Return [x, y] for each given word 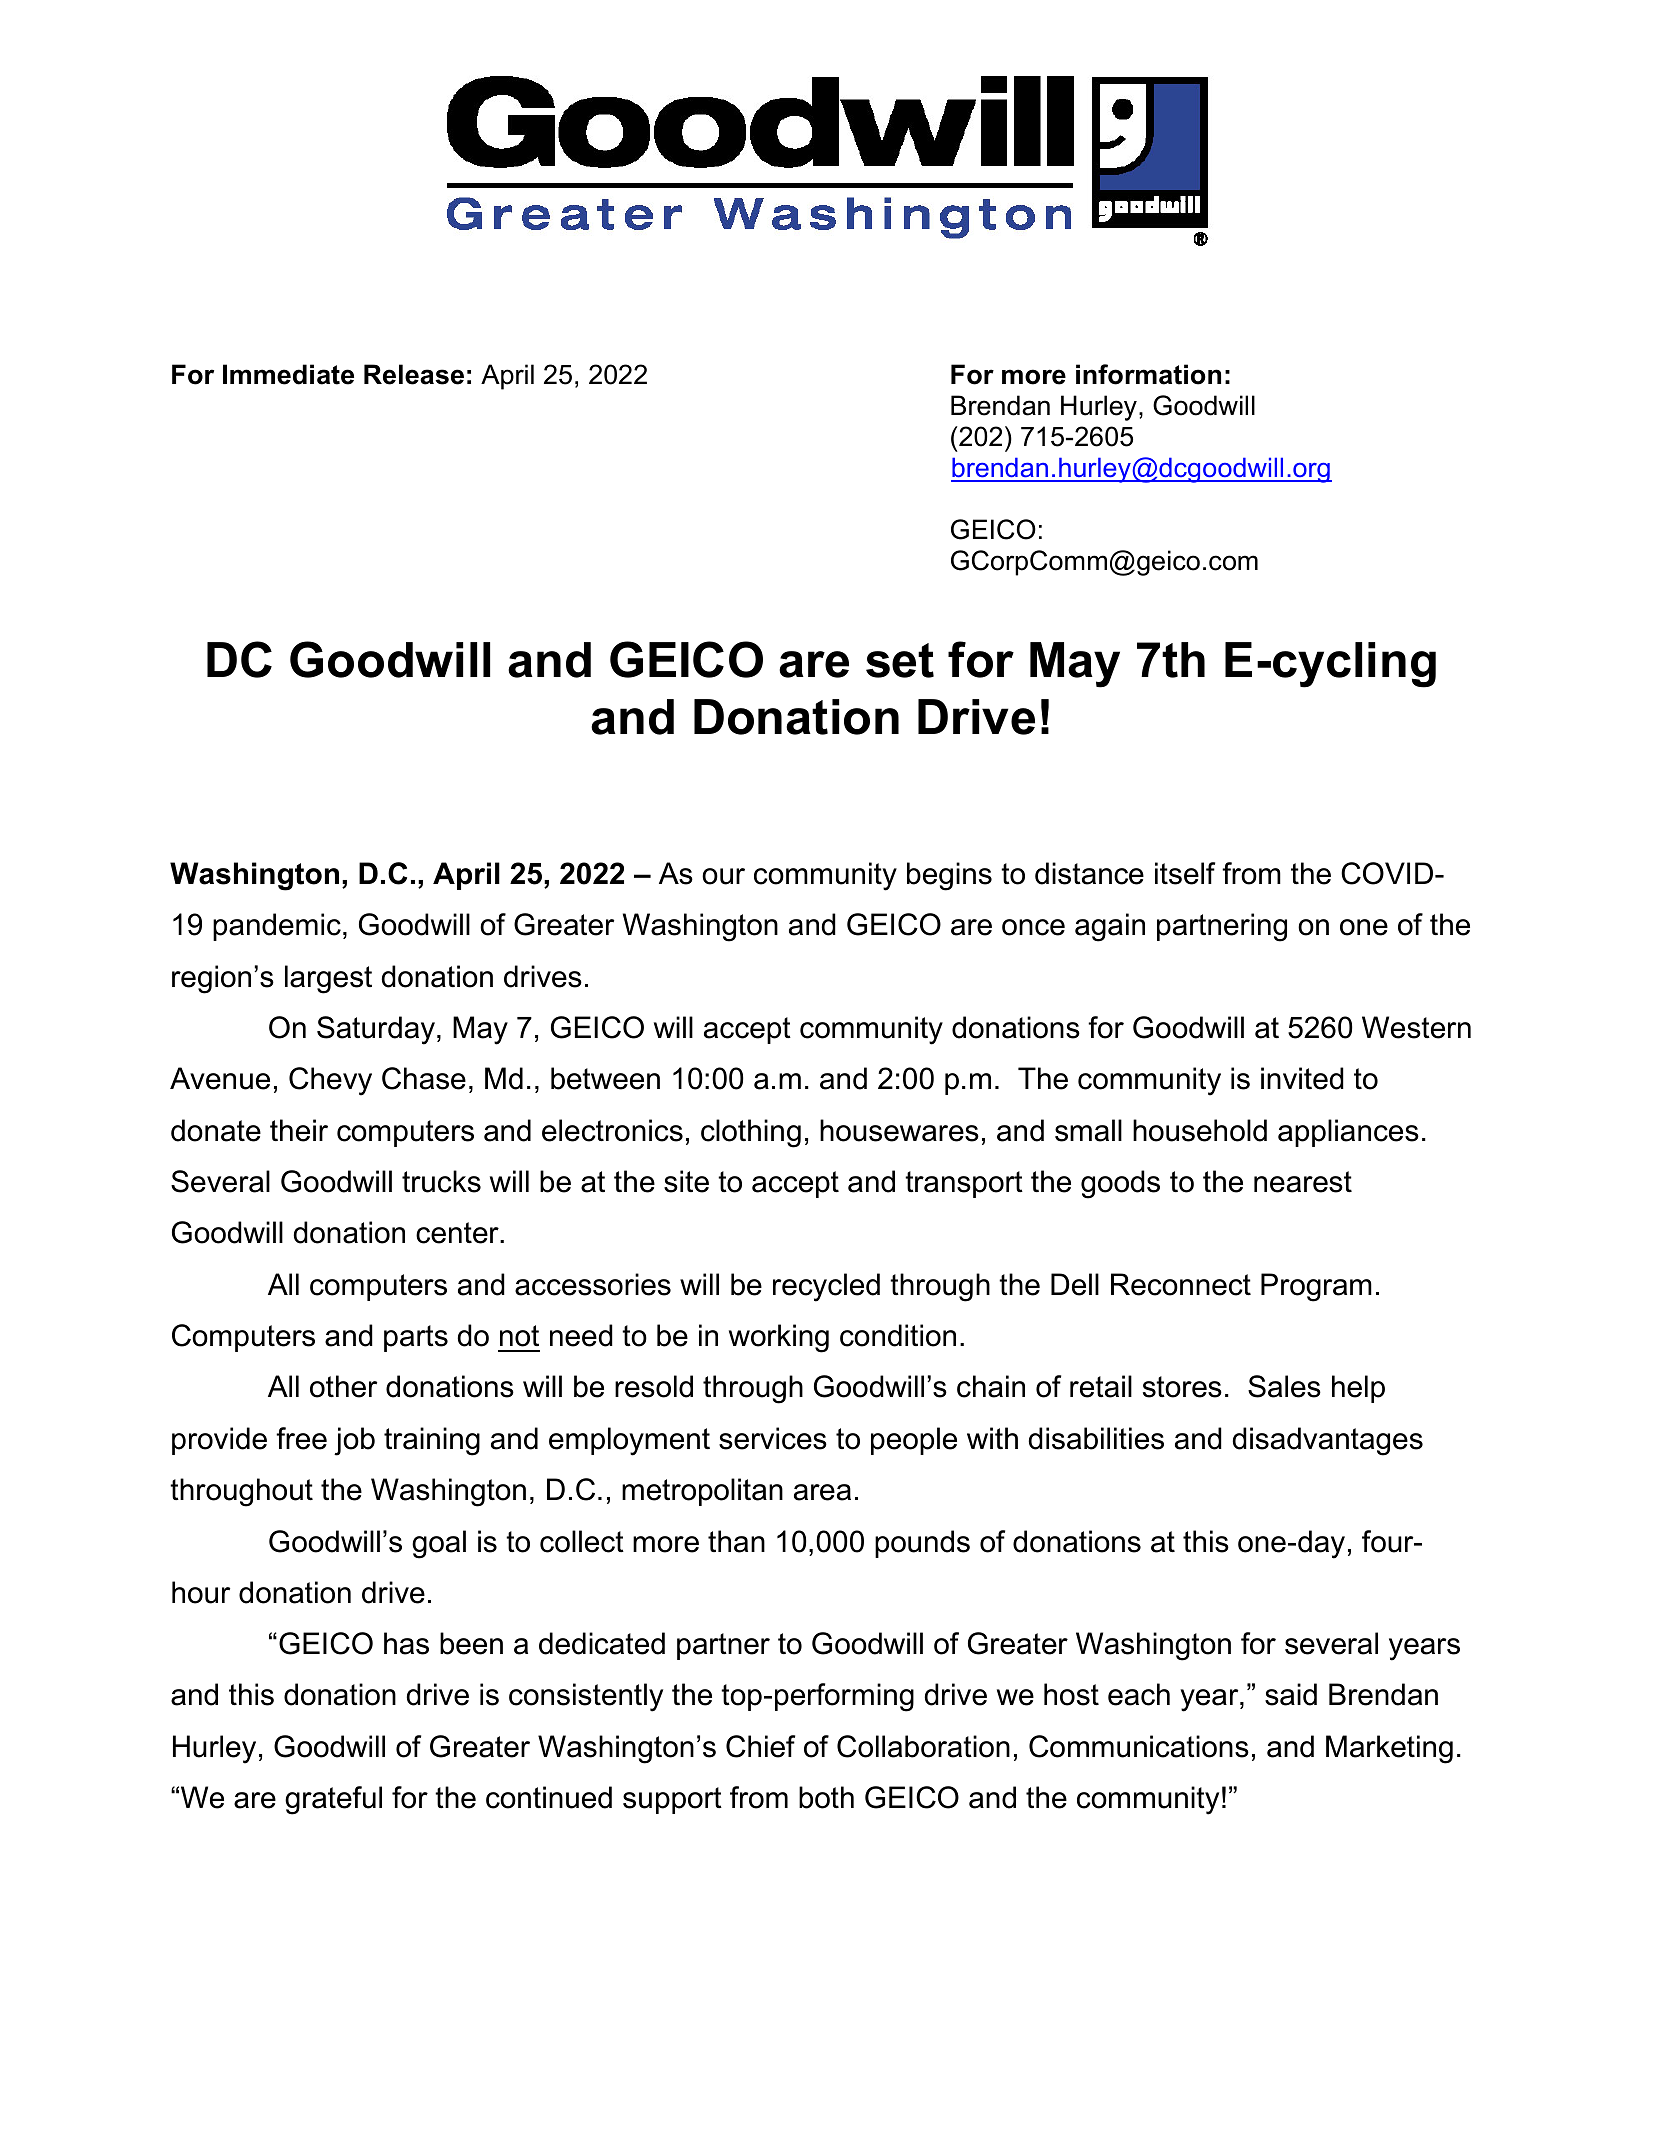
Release [414, 374]
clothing [751, 1133]
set [900, 660]
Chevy [330, 1081]
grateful [333, 1800]
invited [1302, 1078]
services [773, 1438]
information [1148, 374]
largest [328, 979]
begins [949, 876]
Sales [1284, 1386]
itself [1185, 873]
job [354, 1441]
